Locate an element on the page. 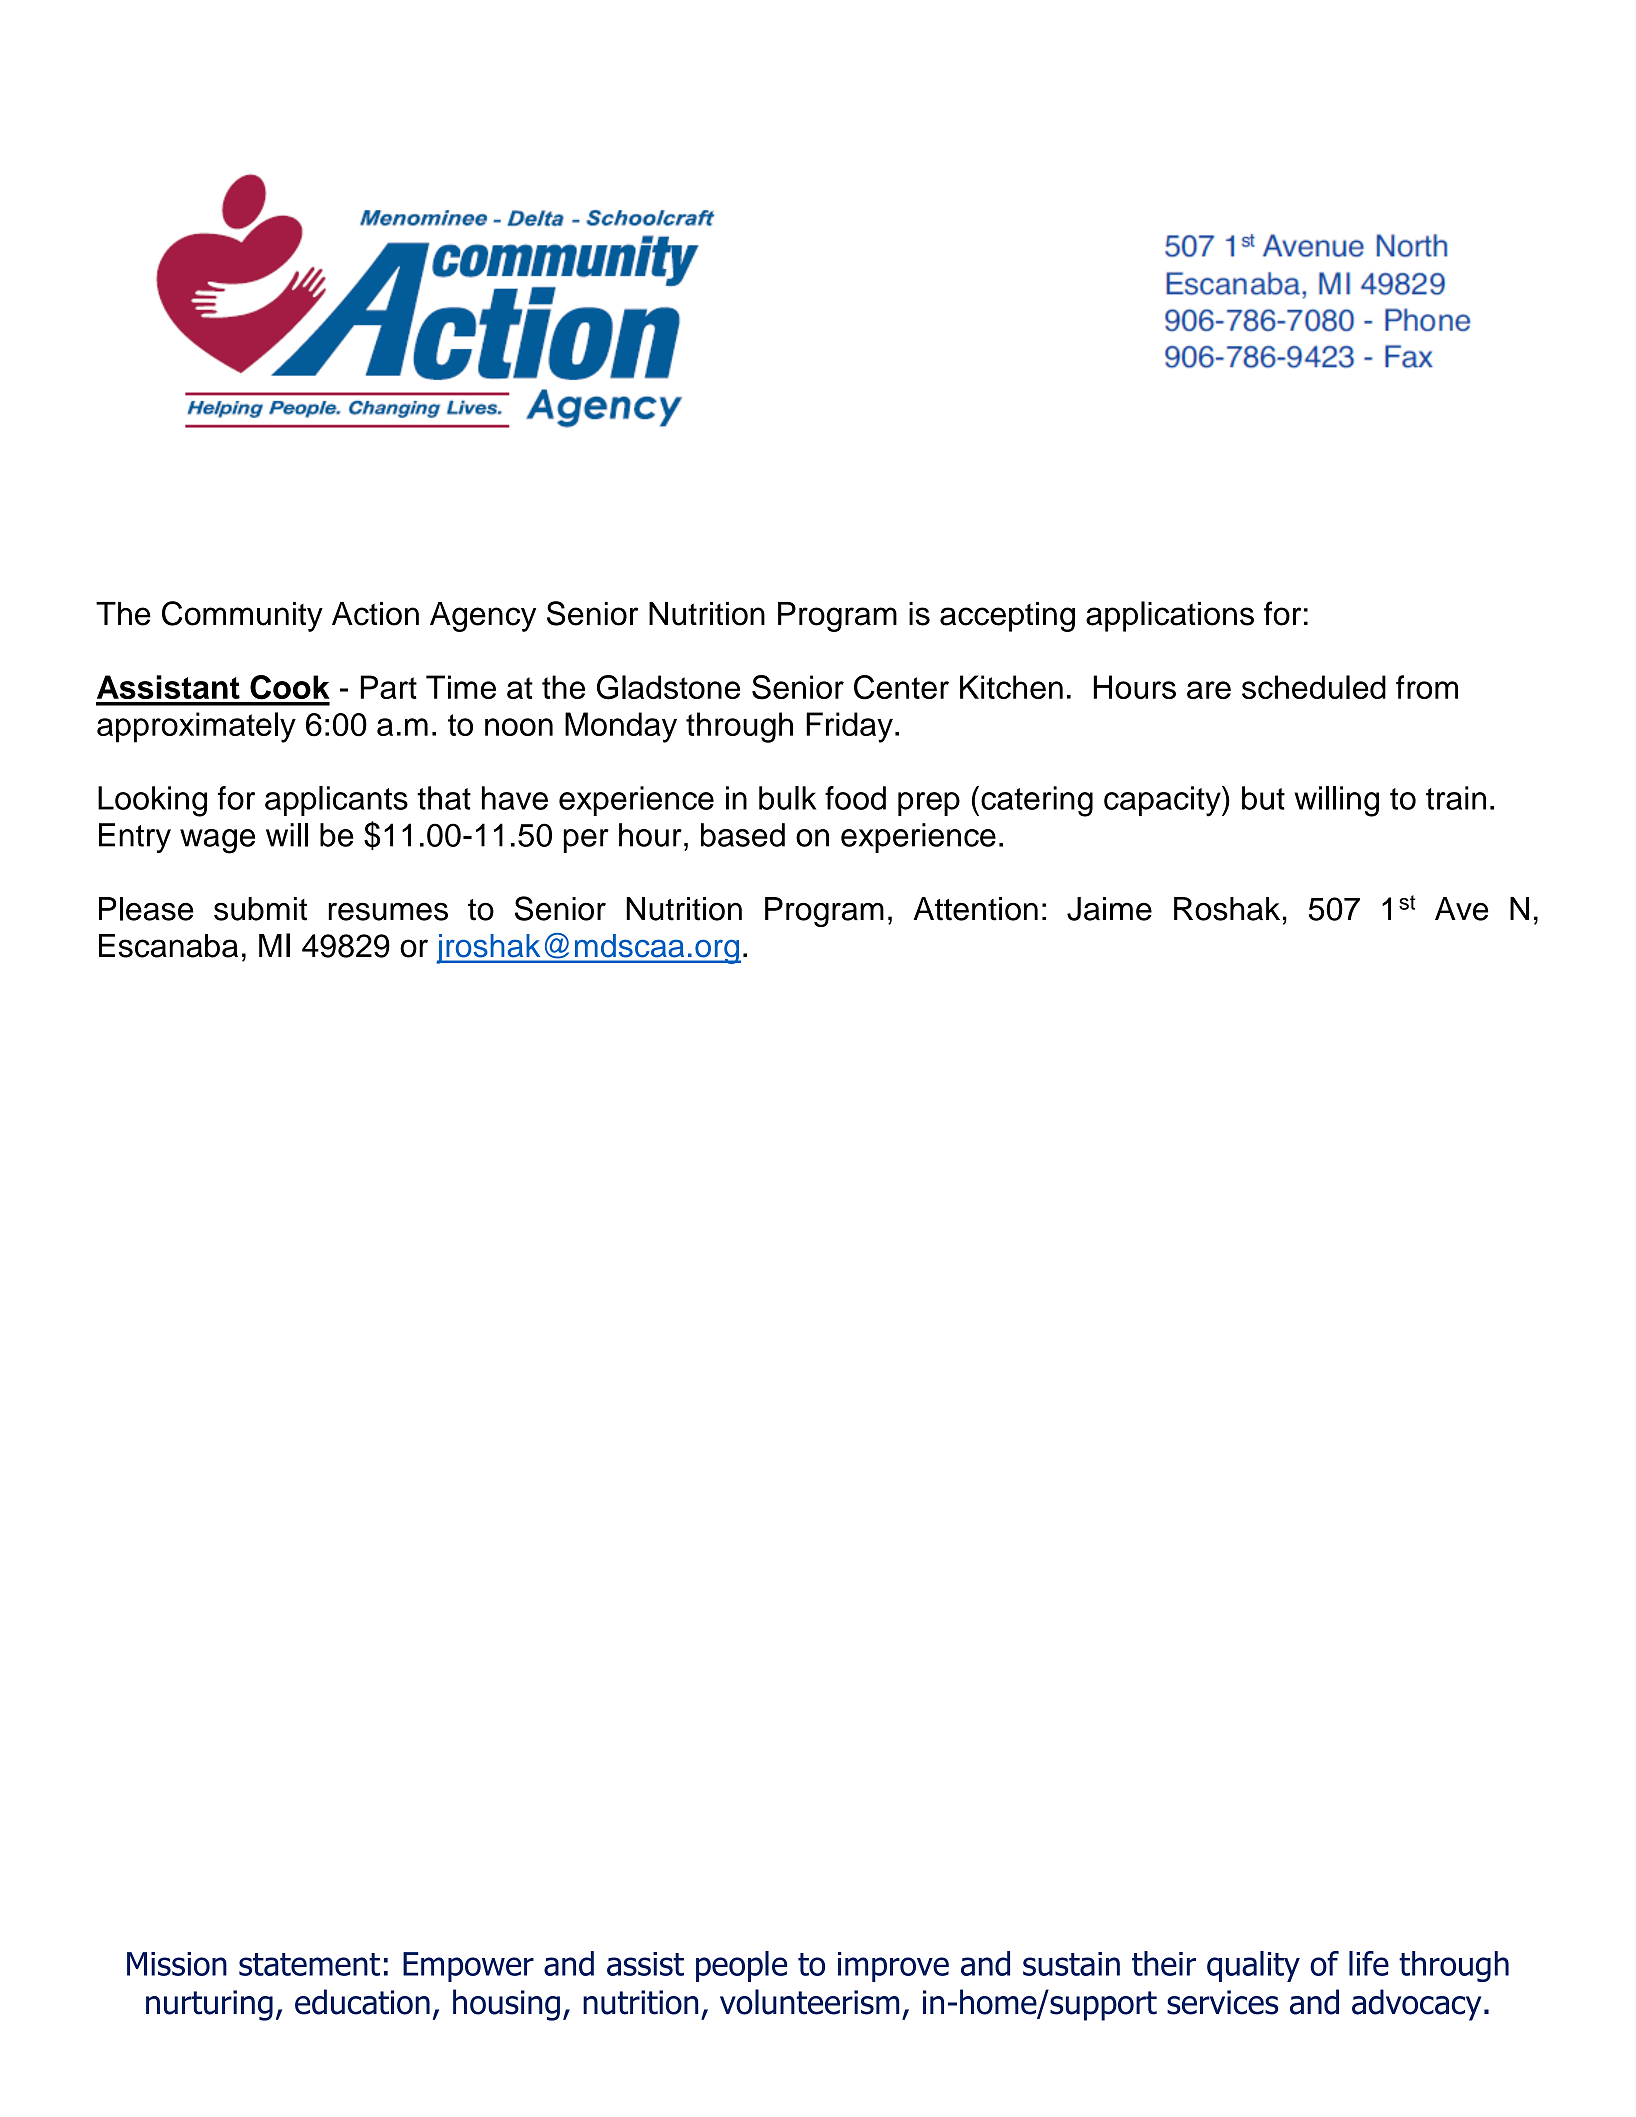 The image size is (1636, 2117). education is located at coordinates (362, 2002).
